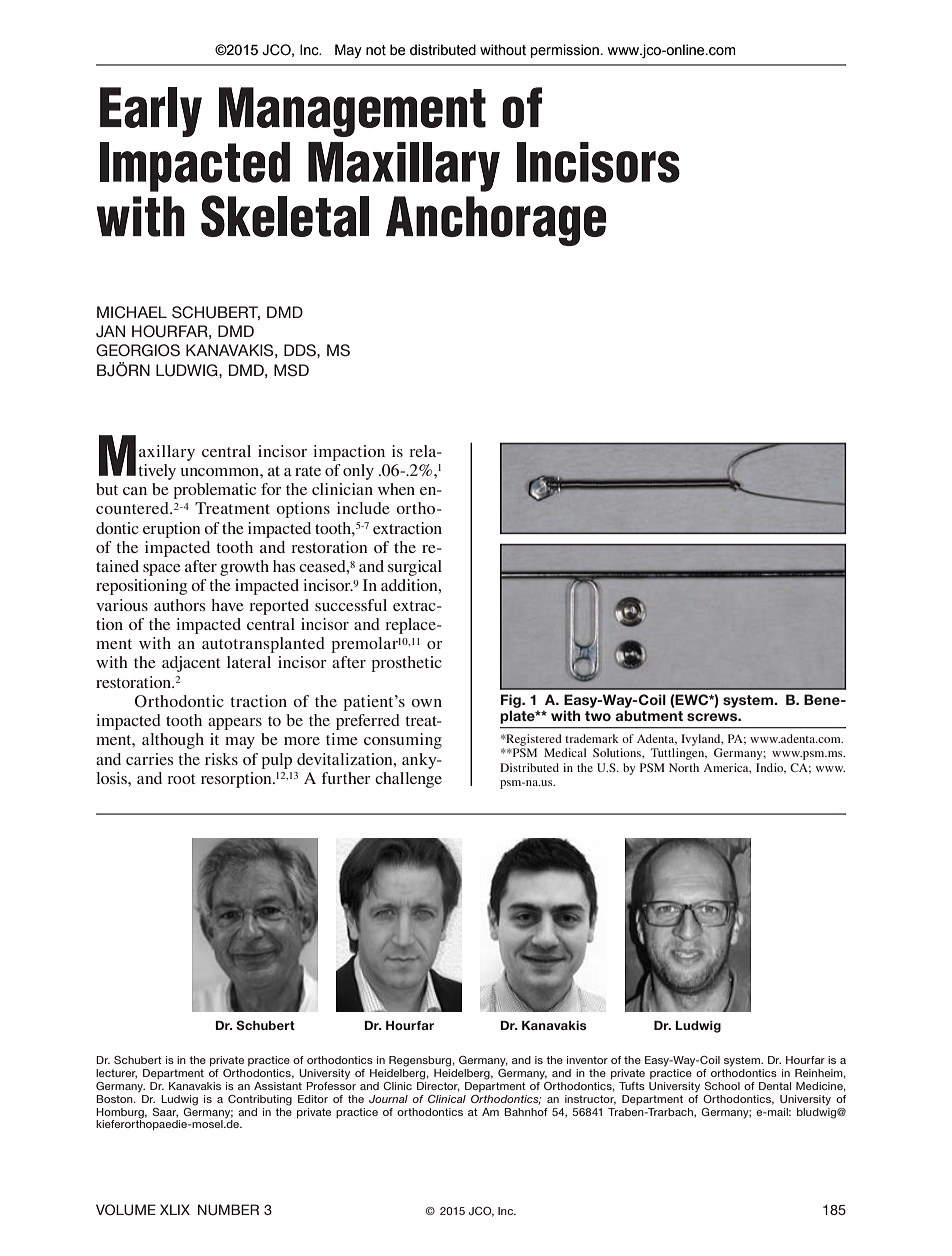 The height and width of the image is (1256, 952). I want to click on Anchorage, so click(496, 221).
